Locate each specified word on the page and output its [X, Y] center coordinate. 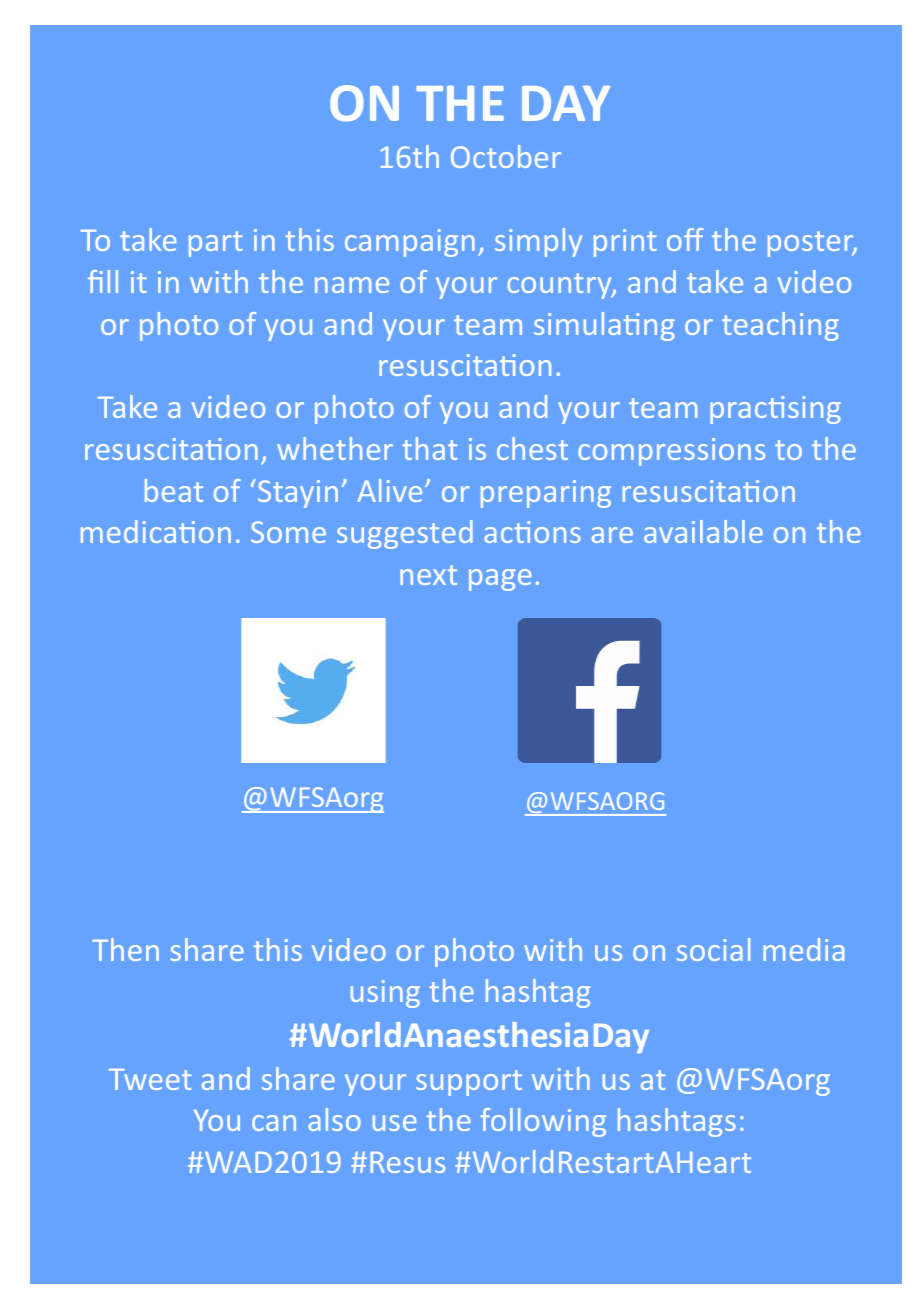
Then [125, 949]
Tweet [150, 1079]
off [685, 239]
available [703, 531]
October [506, 156]
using [385, 994]
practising [775, 410]
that [429, 448]
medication [156, 531]
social [713, 949]
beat [174, 490]
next [428, 575]
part [215, 244]
